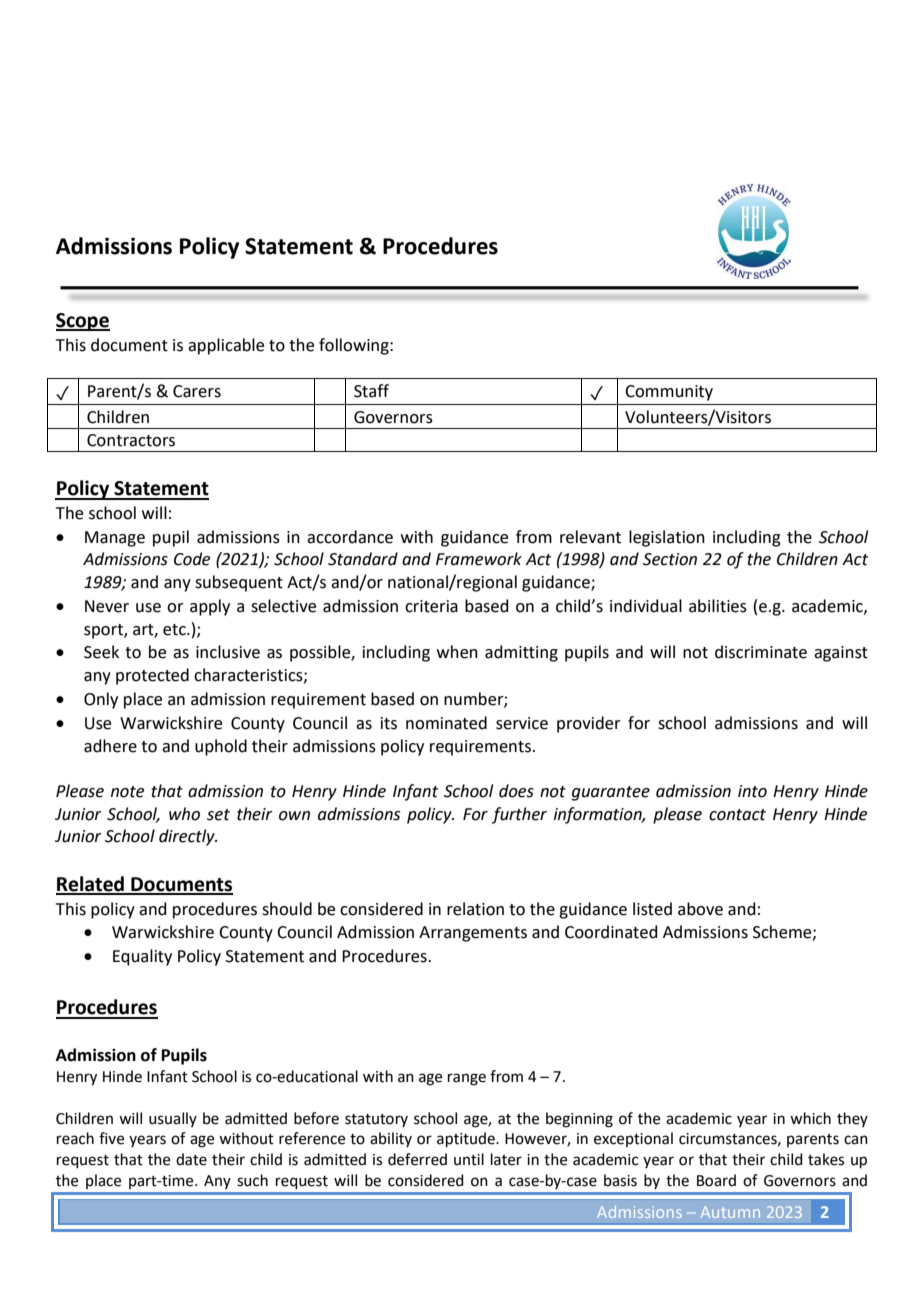 The width and height of the screenshot is (924, 1308). I want to click on date, so click(191, 1159).
